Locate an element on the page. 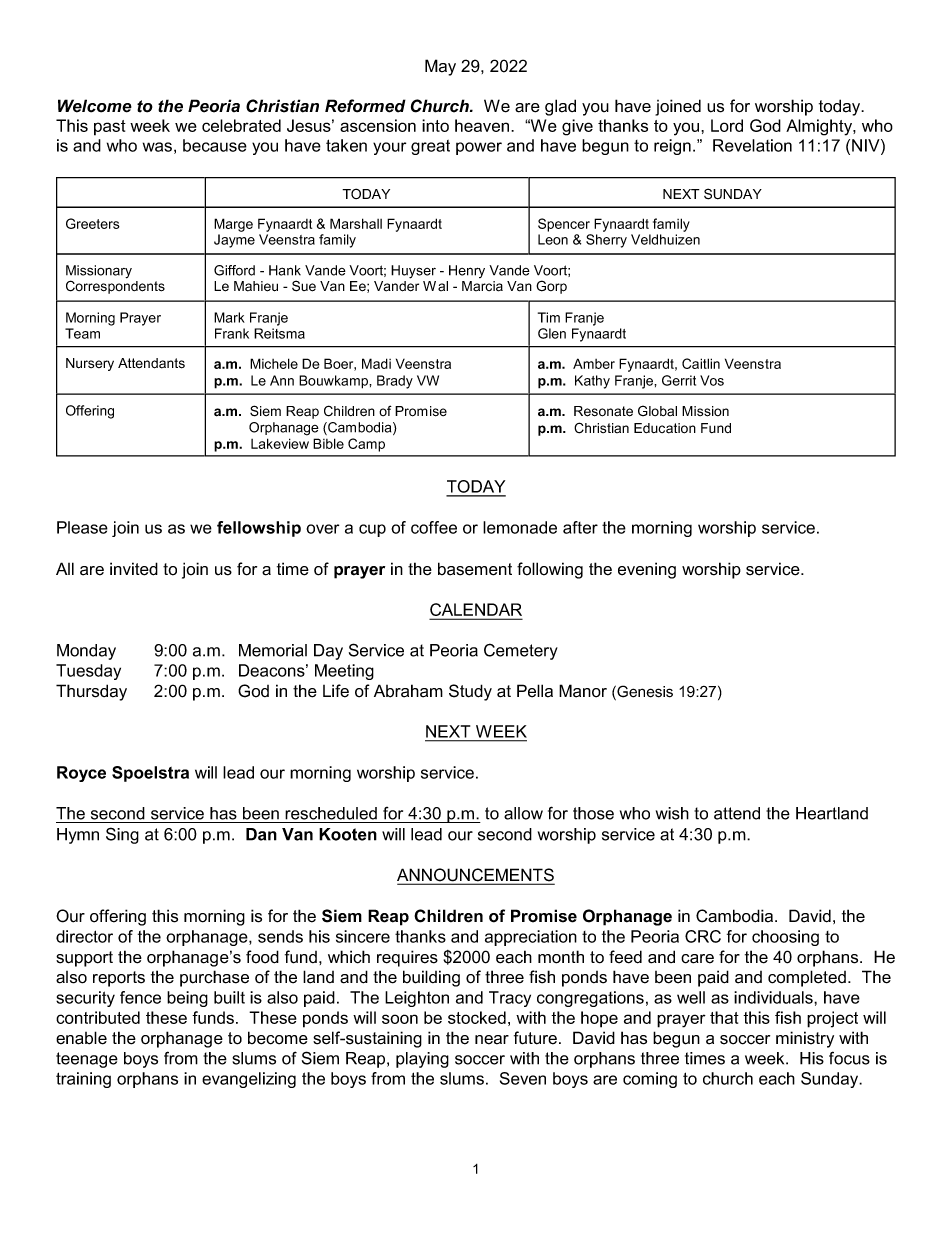 This page has height=1233, width=952. Caitlin is located at coordinates (701, 363).
